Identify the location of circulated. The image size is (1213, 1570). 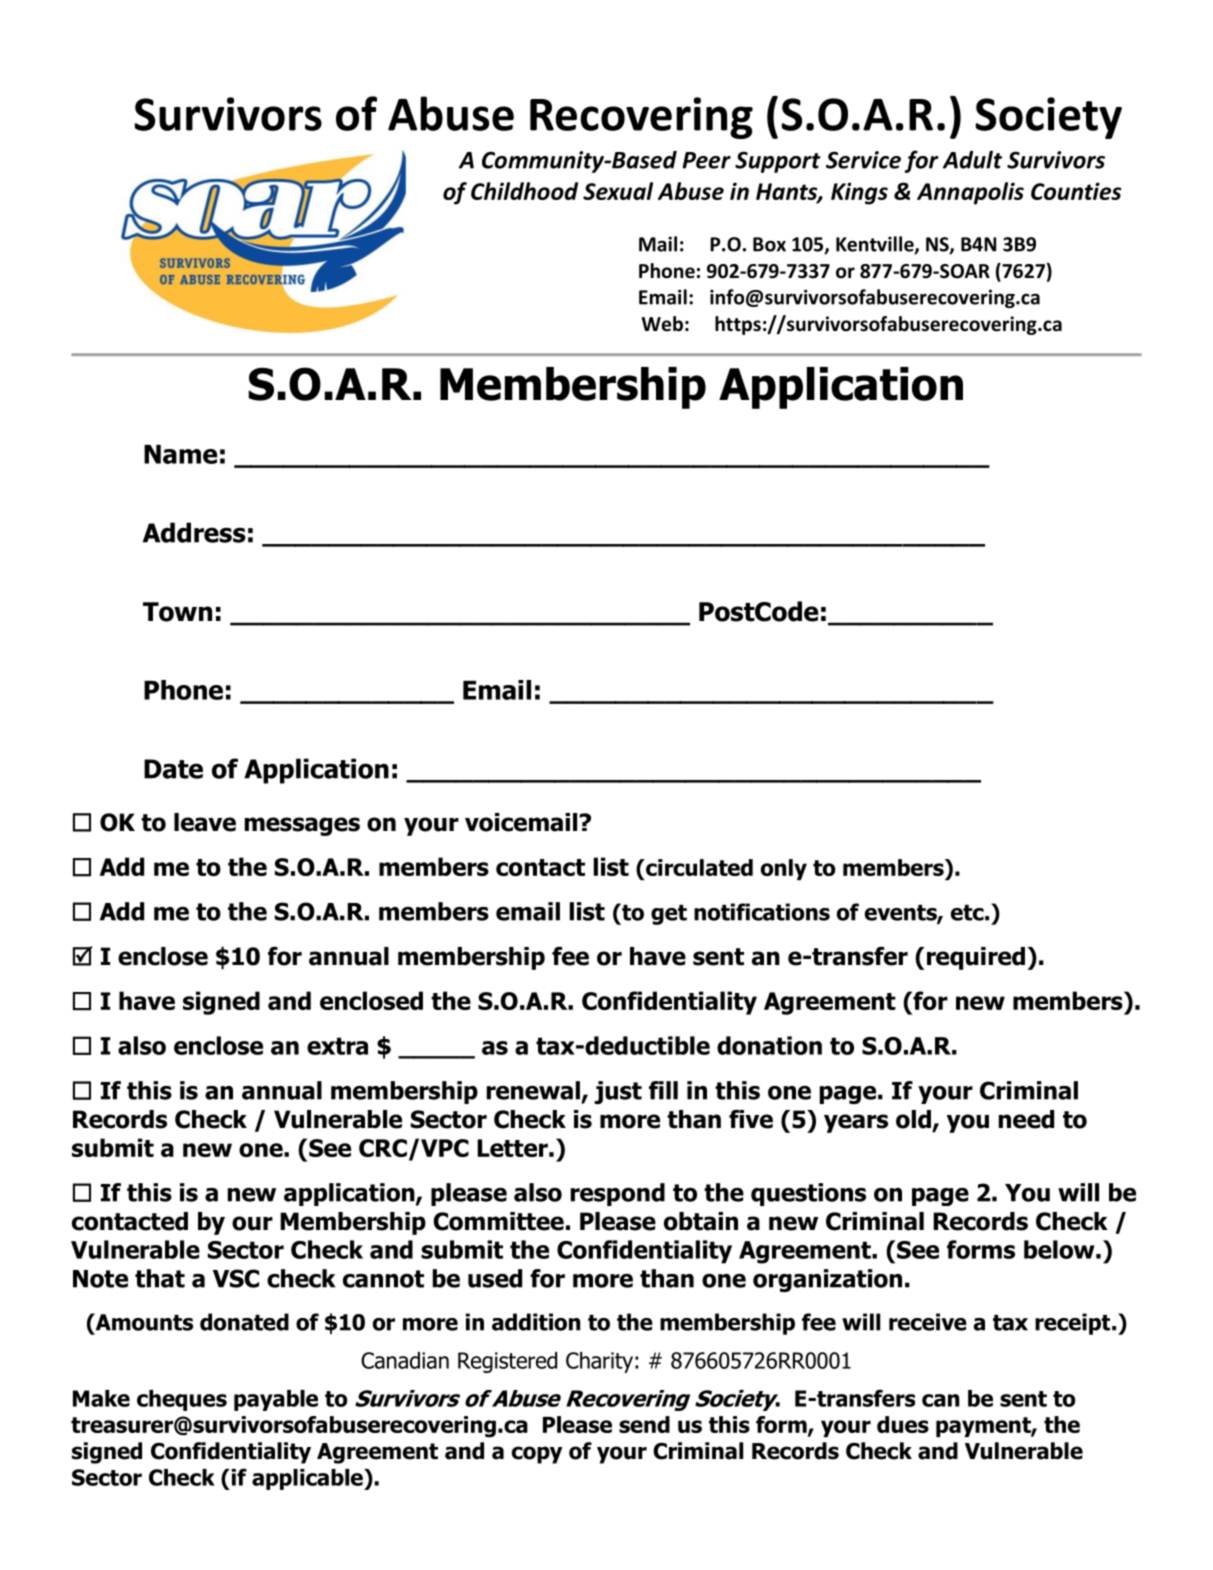
(698, 867).
